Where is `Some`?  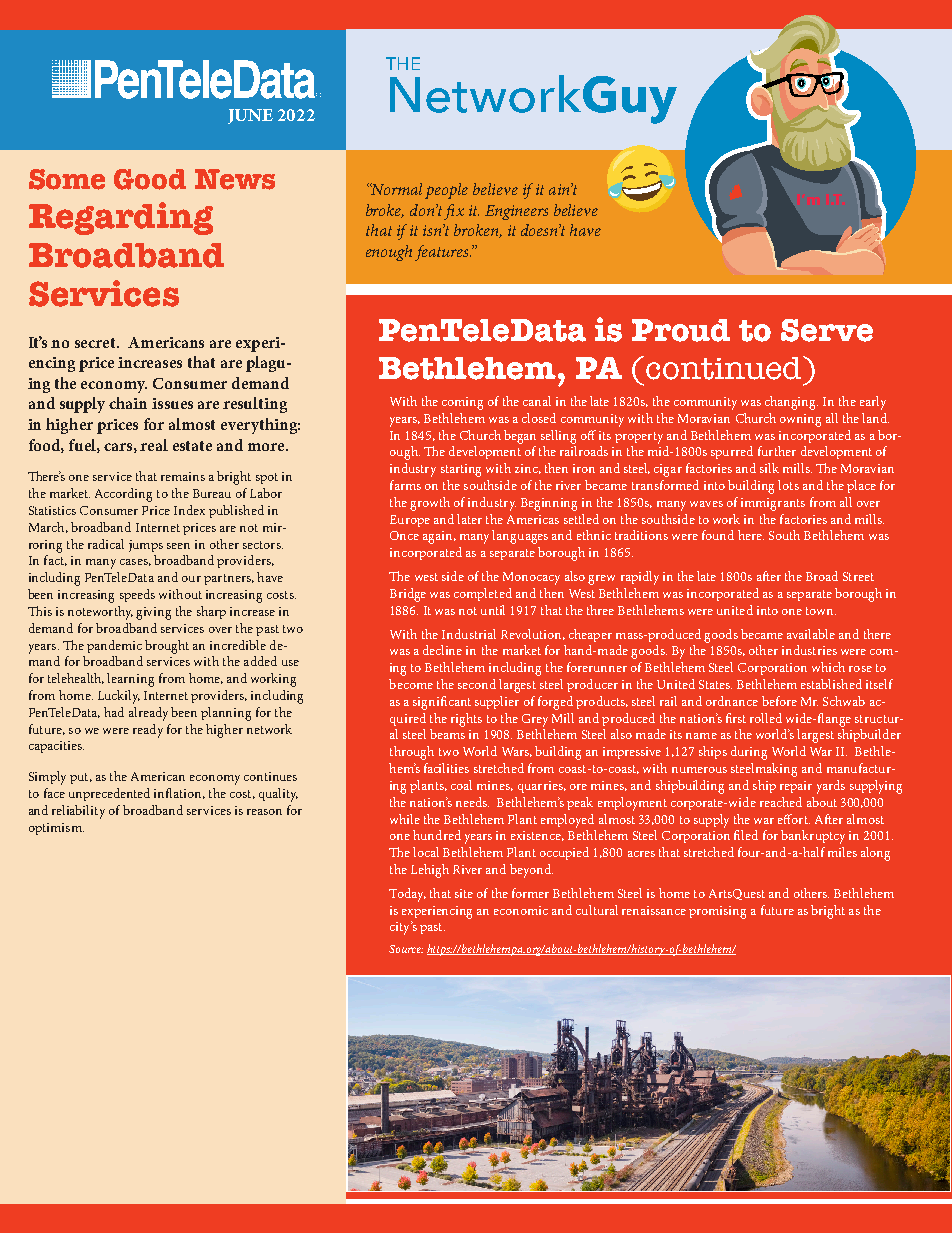 Some is located at coordinates (67, 179).
